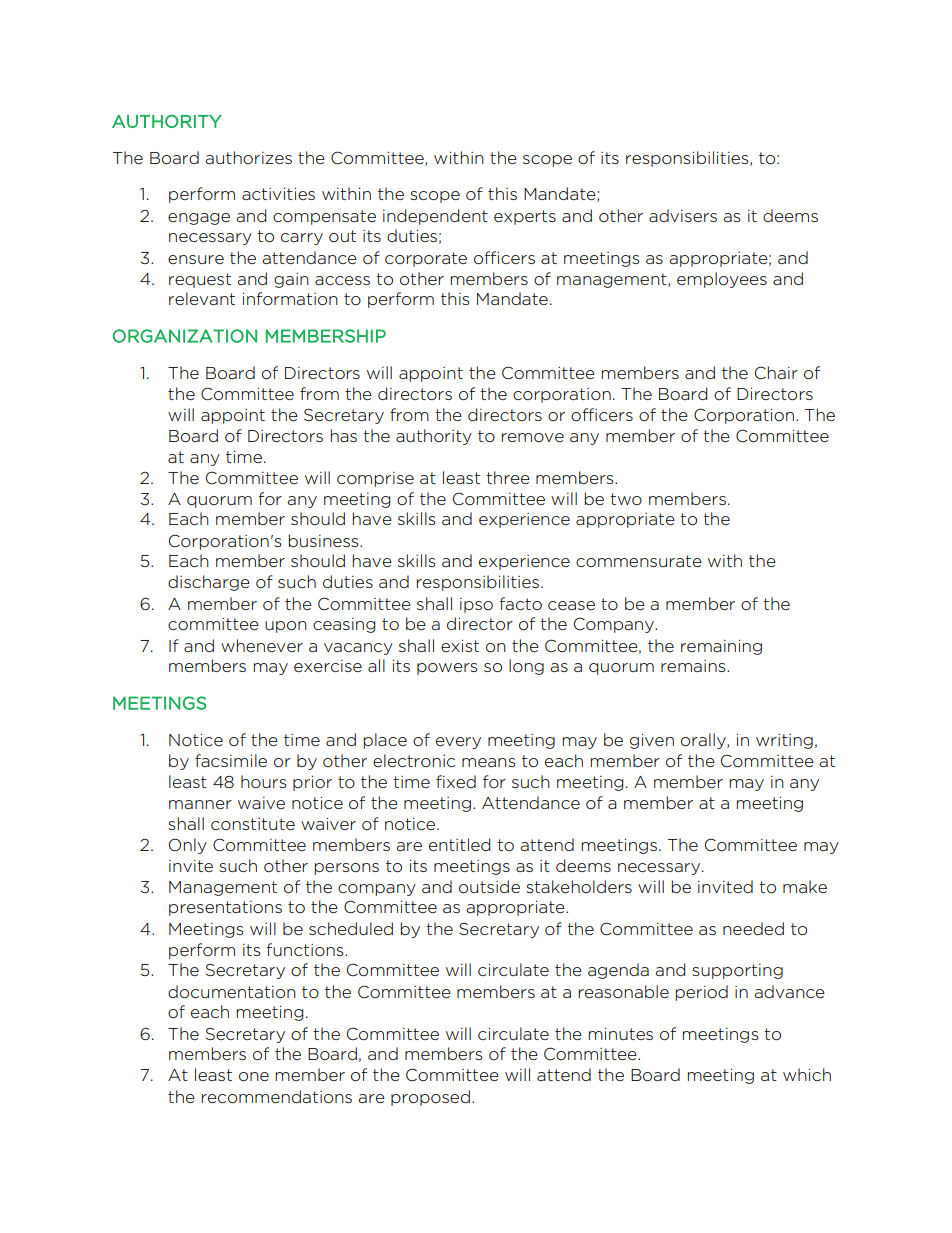 This page has height=1233, width=952. What do you see at coordinates (683, 215) in the page?
I see `advisers` at bounding box center [683, 215].
